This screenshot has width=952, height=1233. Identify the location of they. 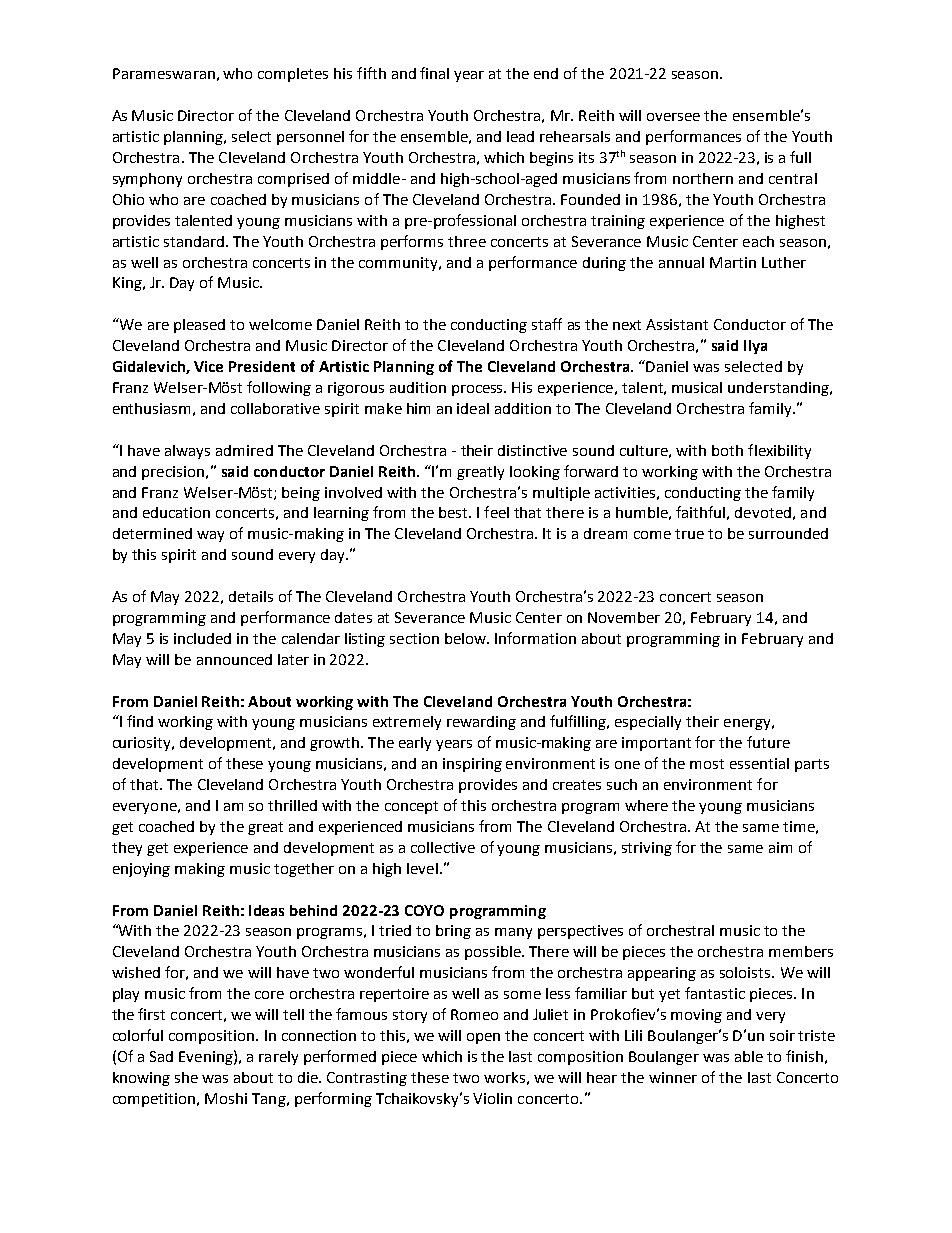
(127, 849).
